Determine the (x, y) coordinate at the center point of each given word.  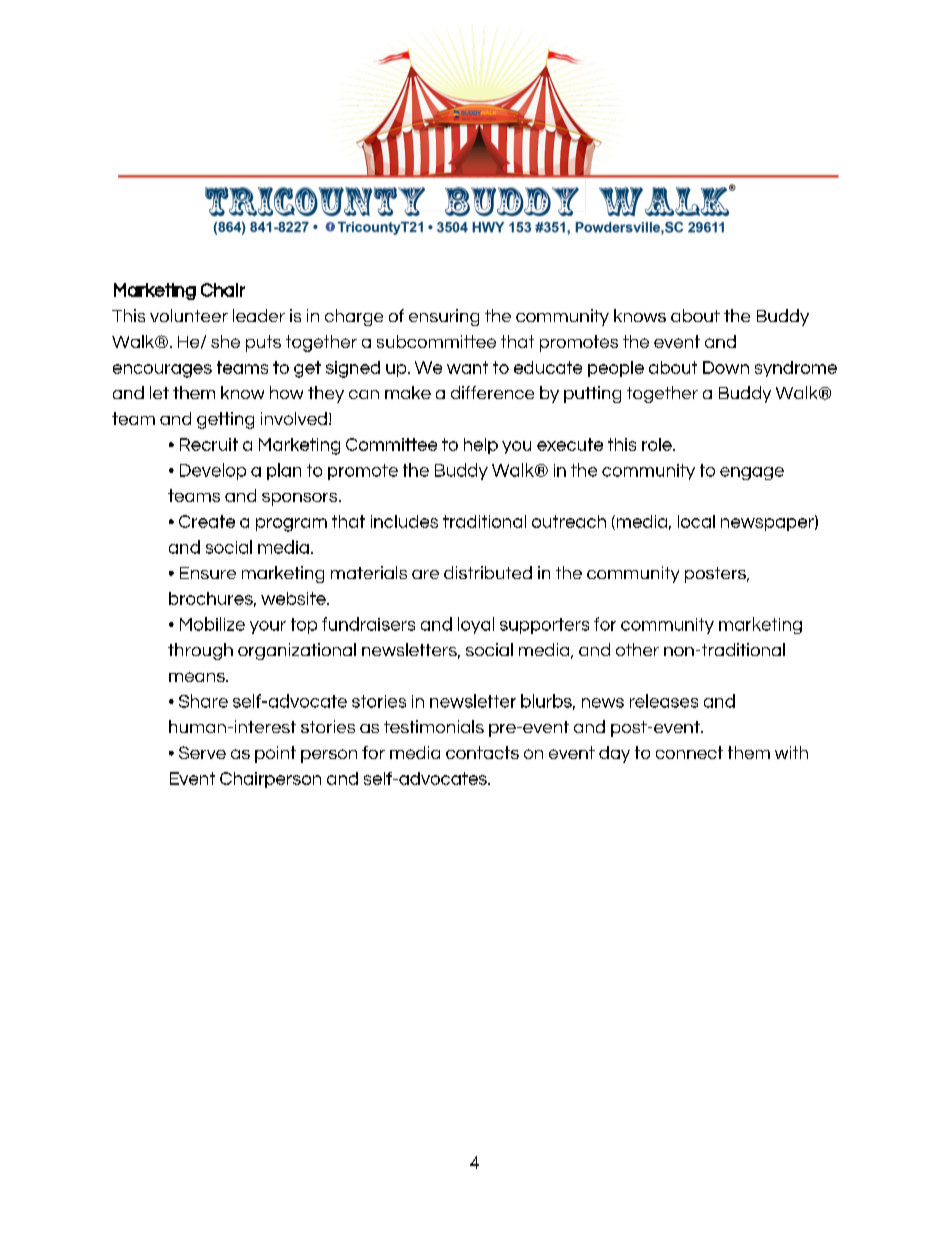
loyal (476, 625)
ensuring (444, 317)
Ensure (208, 573)
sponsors (301, 499)
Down (726, 367)
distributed (488, 572)
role (658, 444)
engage (752, 473)
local (696, 521)
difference (492, 392)
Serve (202, 752)
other (637, 649)
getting (225, 420)
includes (404, 521)
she (225, 341)
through (200, 651)
